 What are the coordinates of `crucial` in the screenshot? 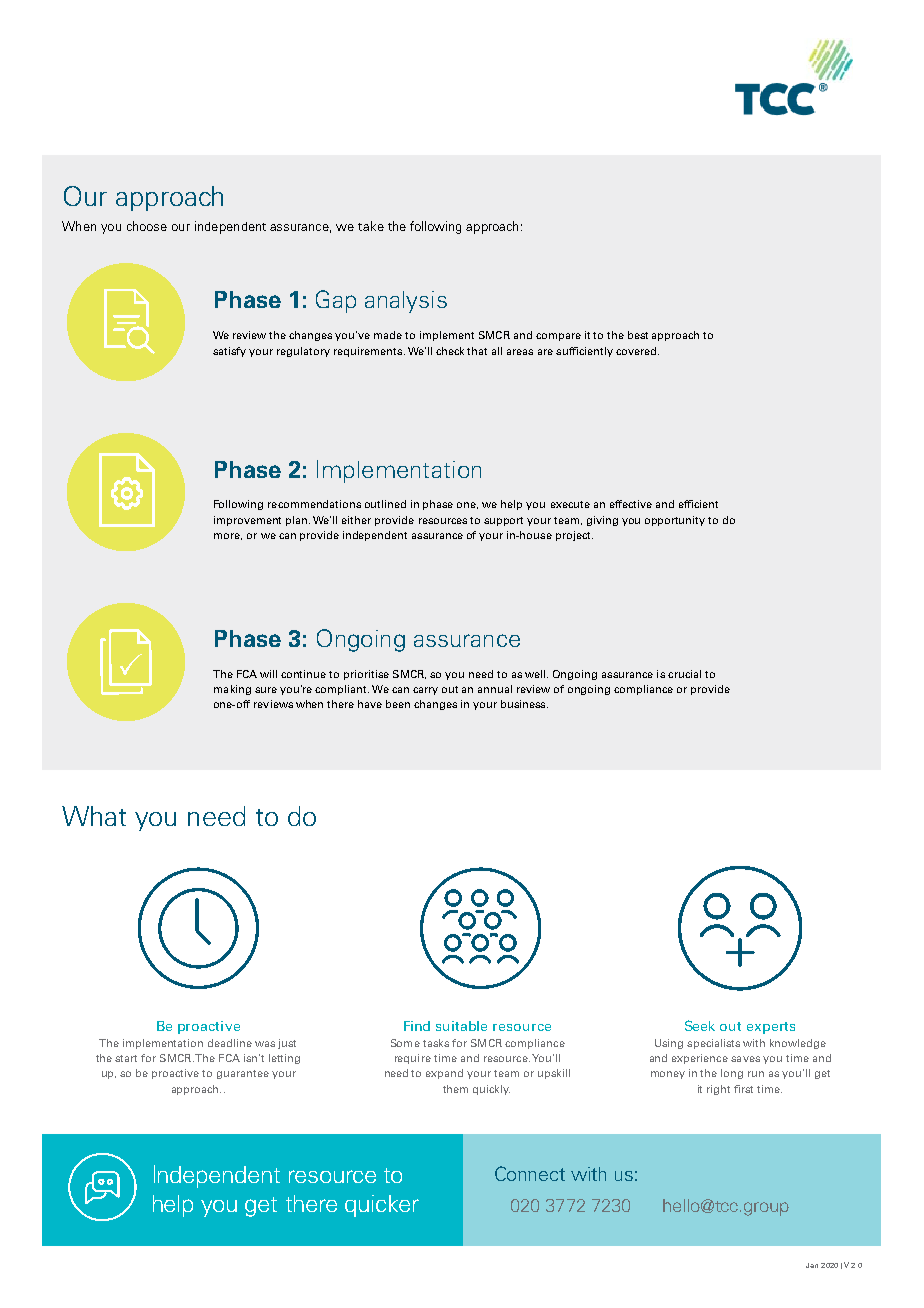 It's located at (684, 674).
